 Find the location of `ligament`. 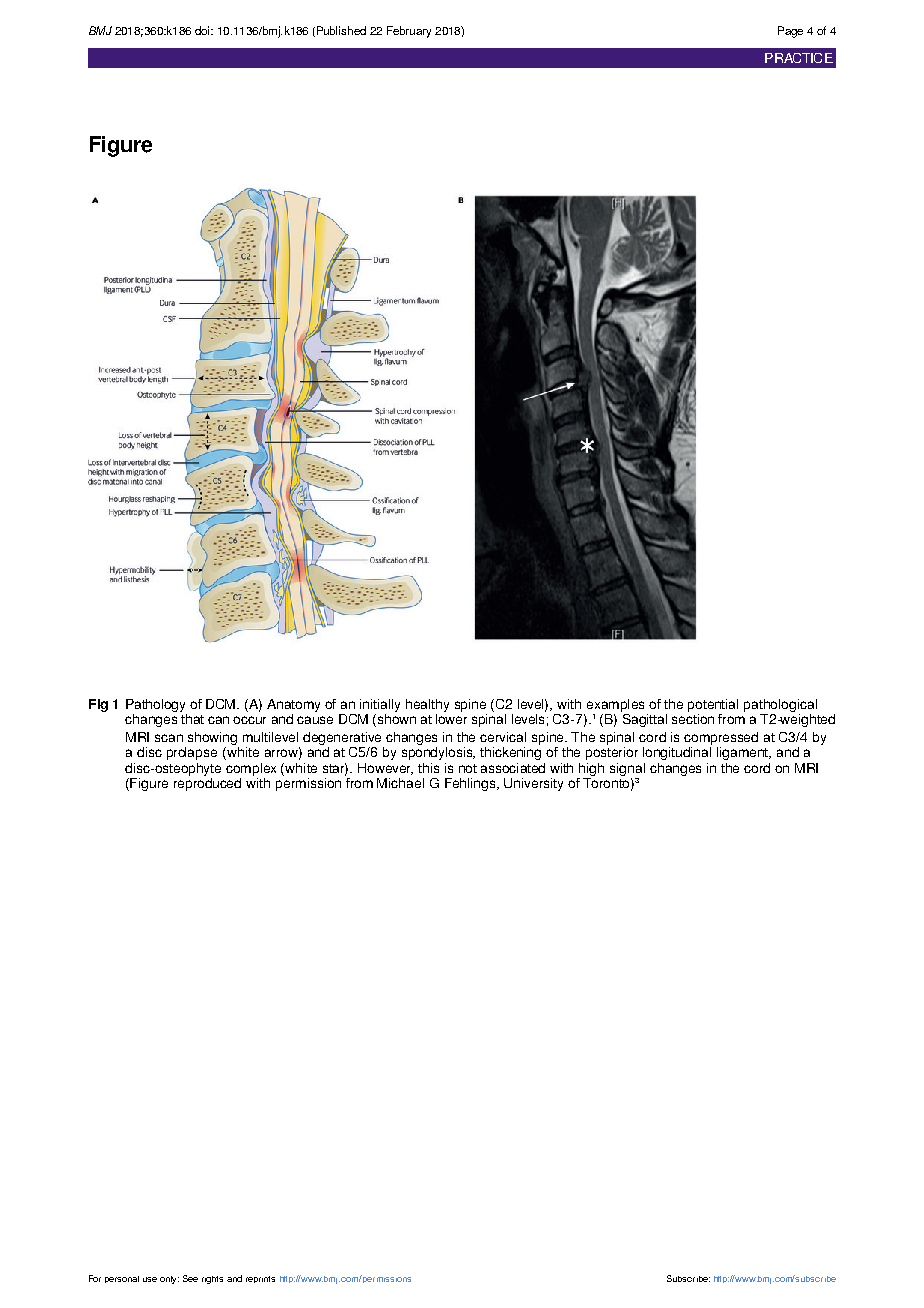

ligament is located at coordinates (744, 753).
